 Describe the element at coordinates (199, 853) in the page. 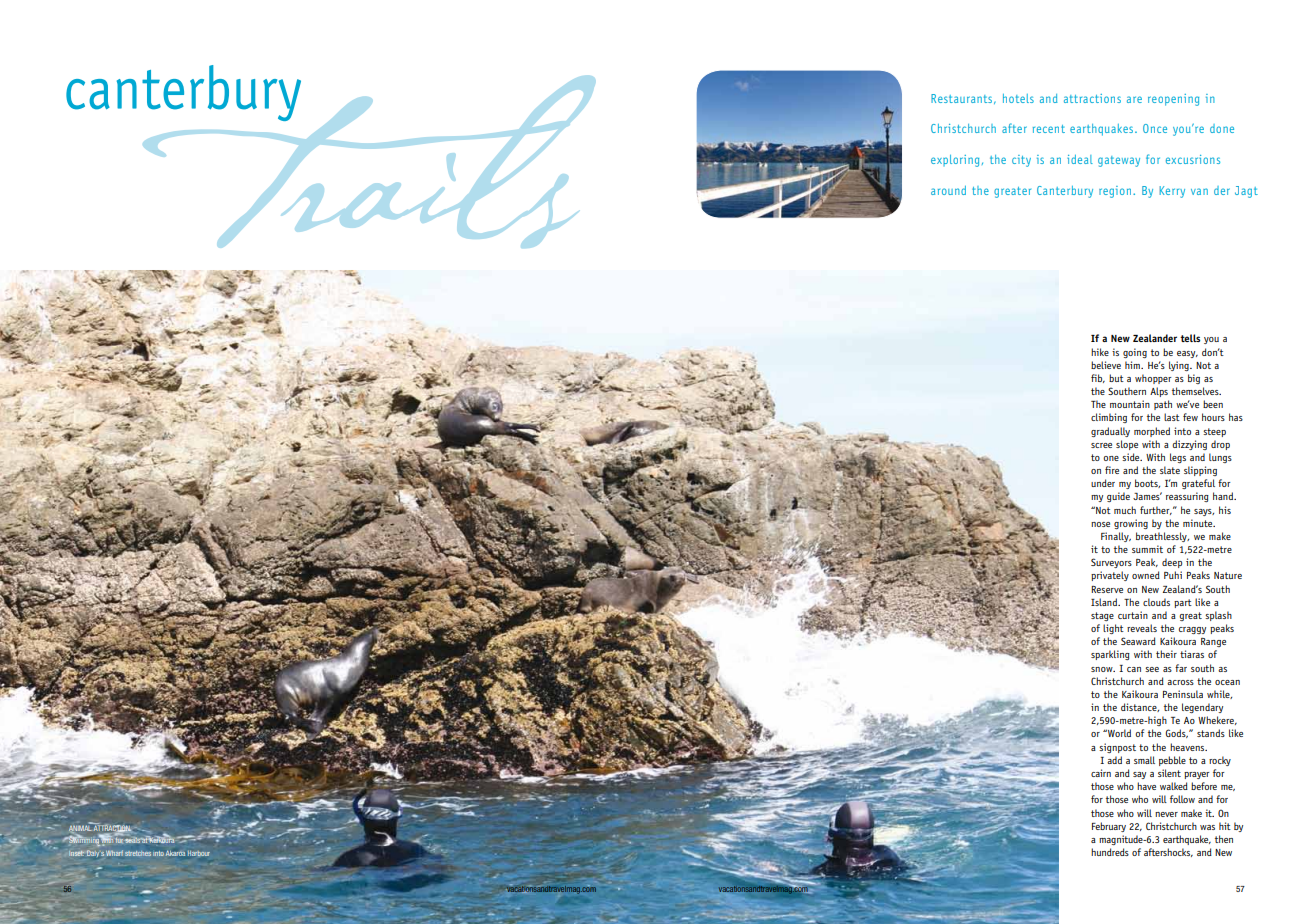

I see `Harbour` at that location.
